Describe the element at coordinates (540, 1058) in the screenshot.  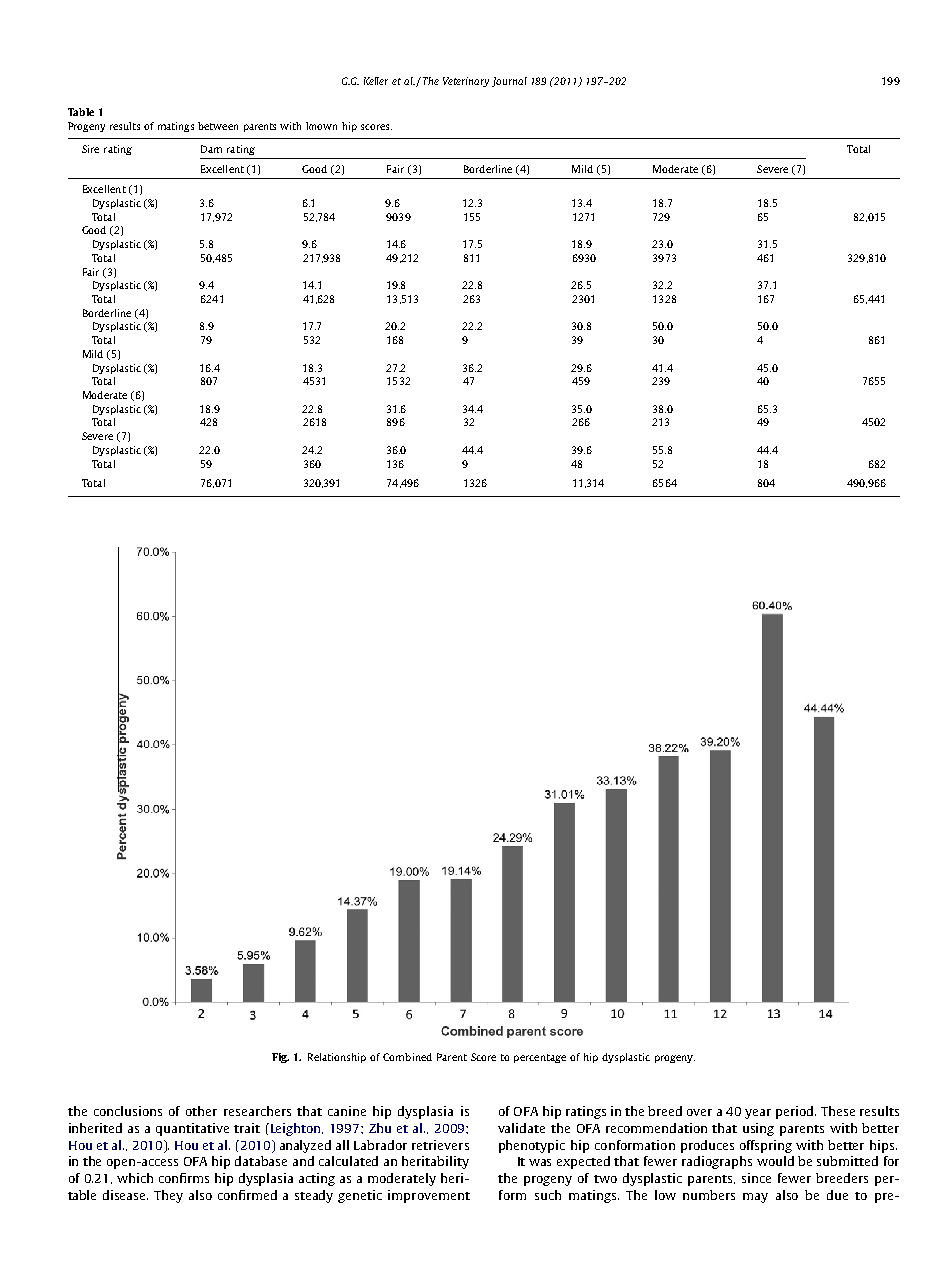
I see `percentage` at that location.
